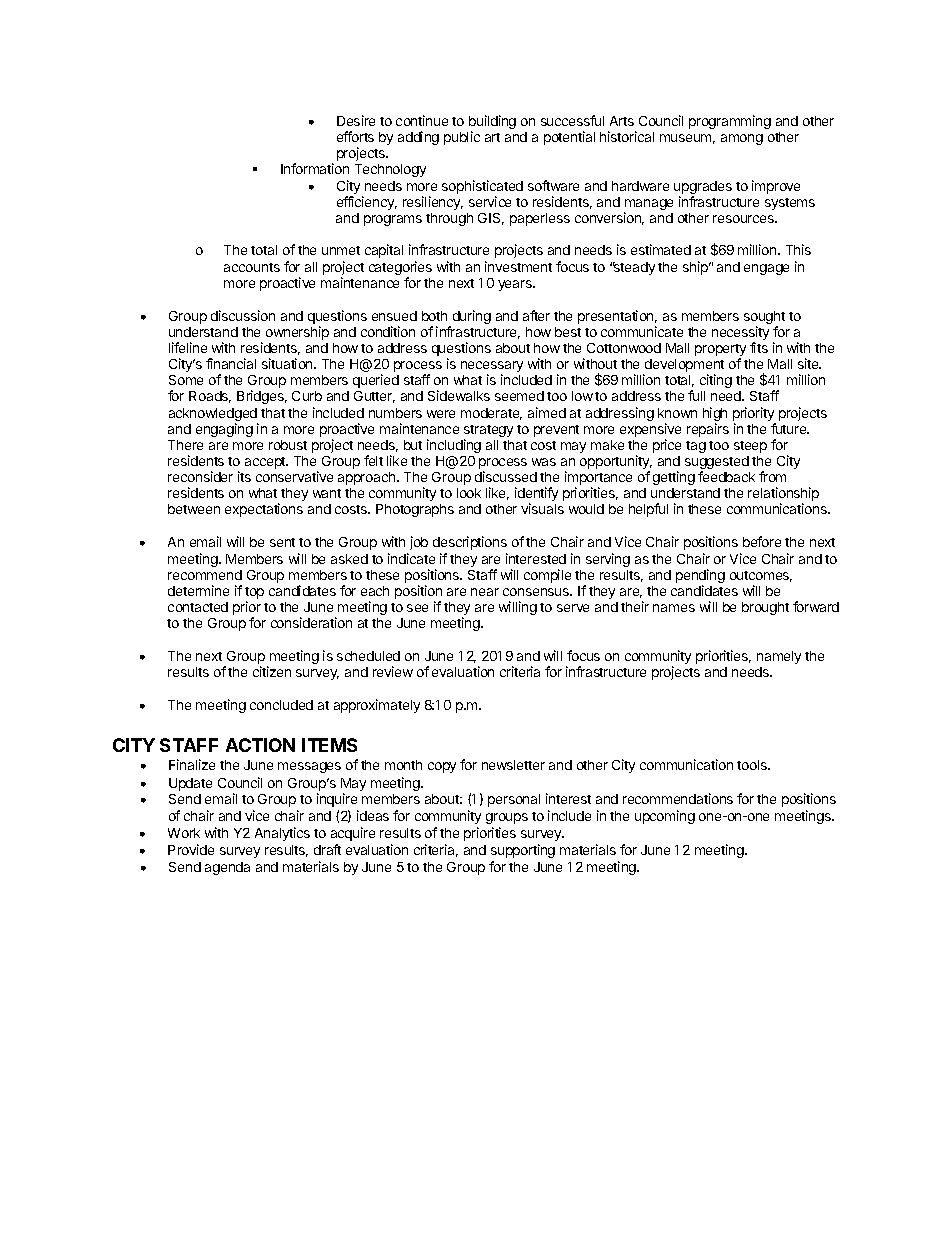 This document has width=952, height=1233. What do you see at coordinates (492, 123) in the document?
I see `building` at bounding box center [492, 123].
